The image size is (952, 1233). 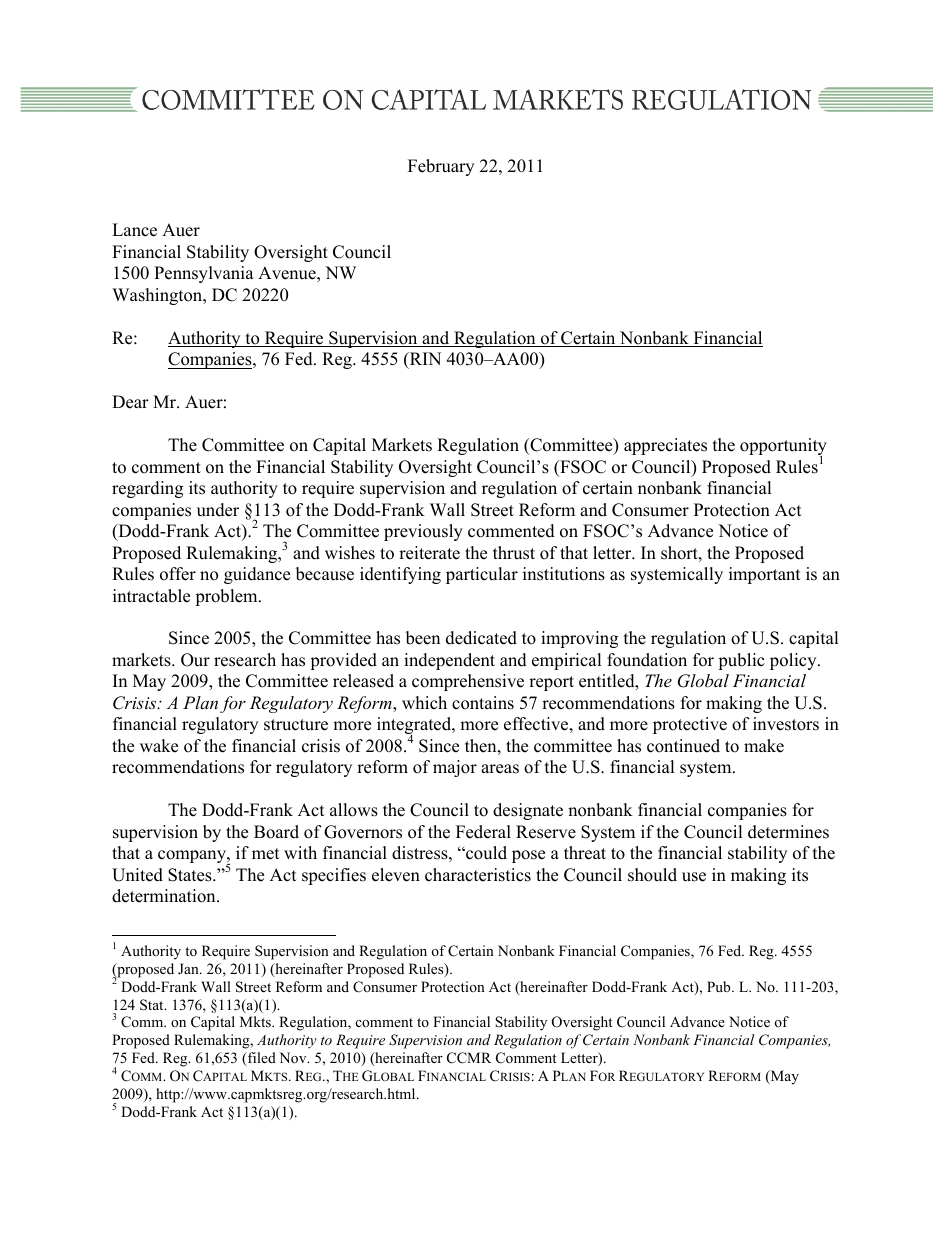 What do you see at coordinates (441, 167) in the screenshot?
I see `February` at bounding box center [441, 167].
